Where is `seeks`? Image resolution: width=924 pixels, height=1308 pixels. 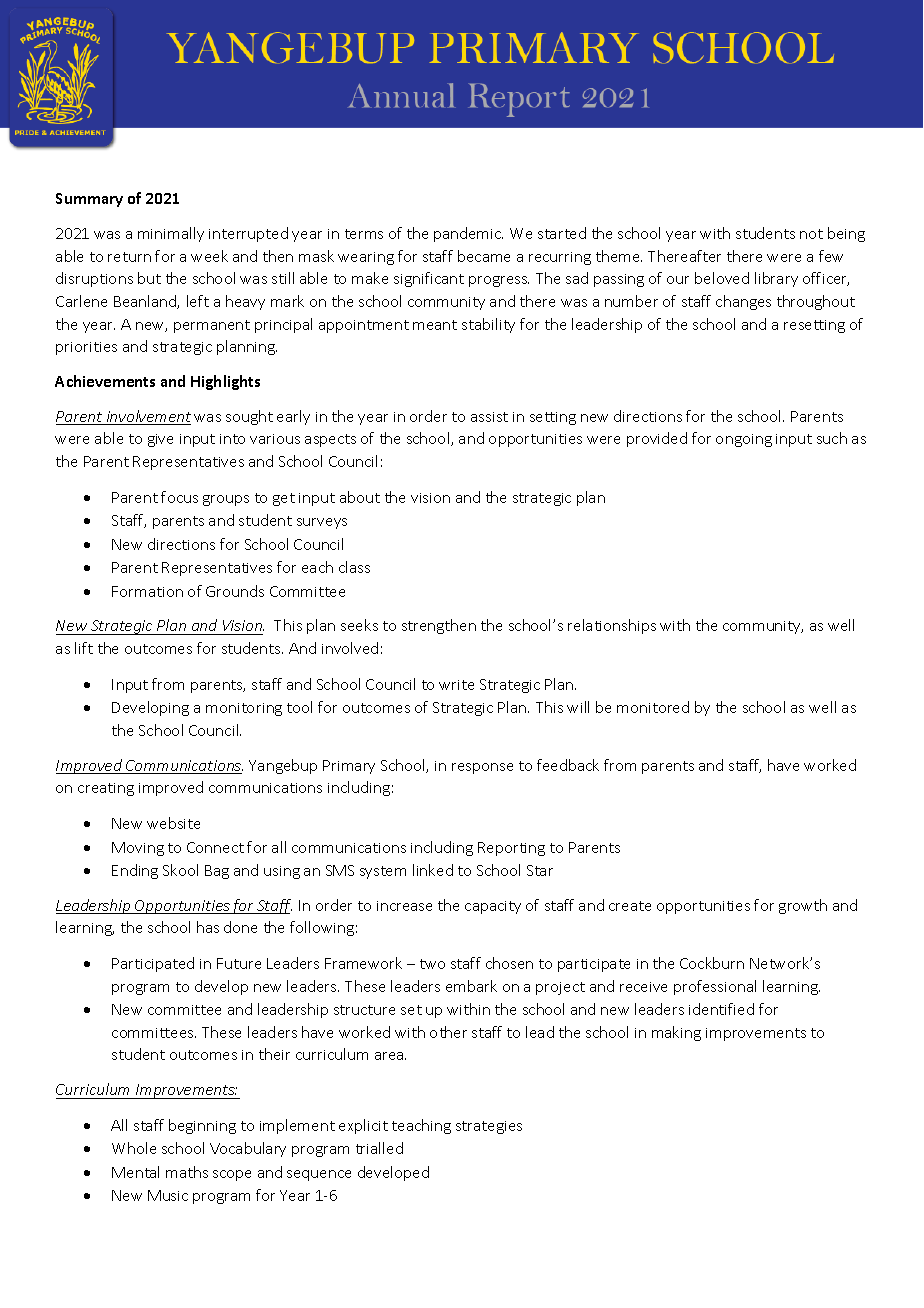 seeks is located at coordinates (359, 625).
